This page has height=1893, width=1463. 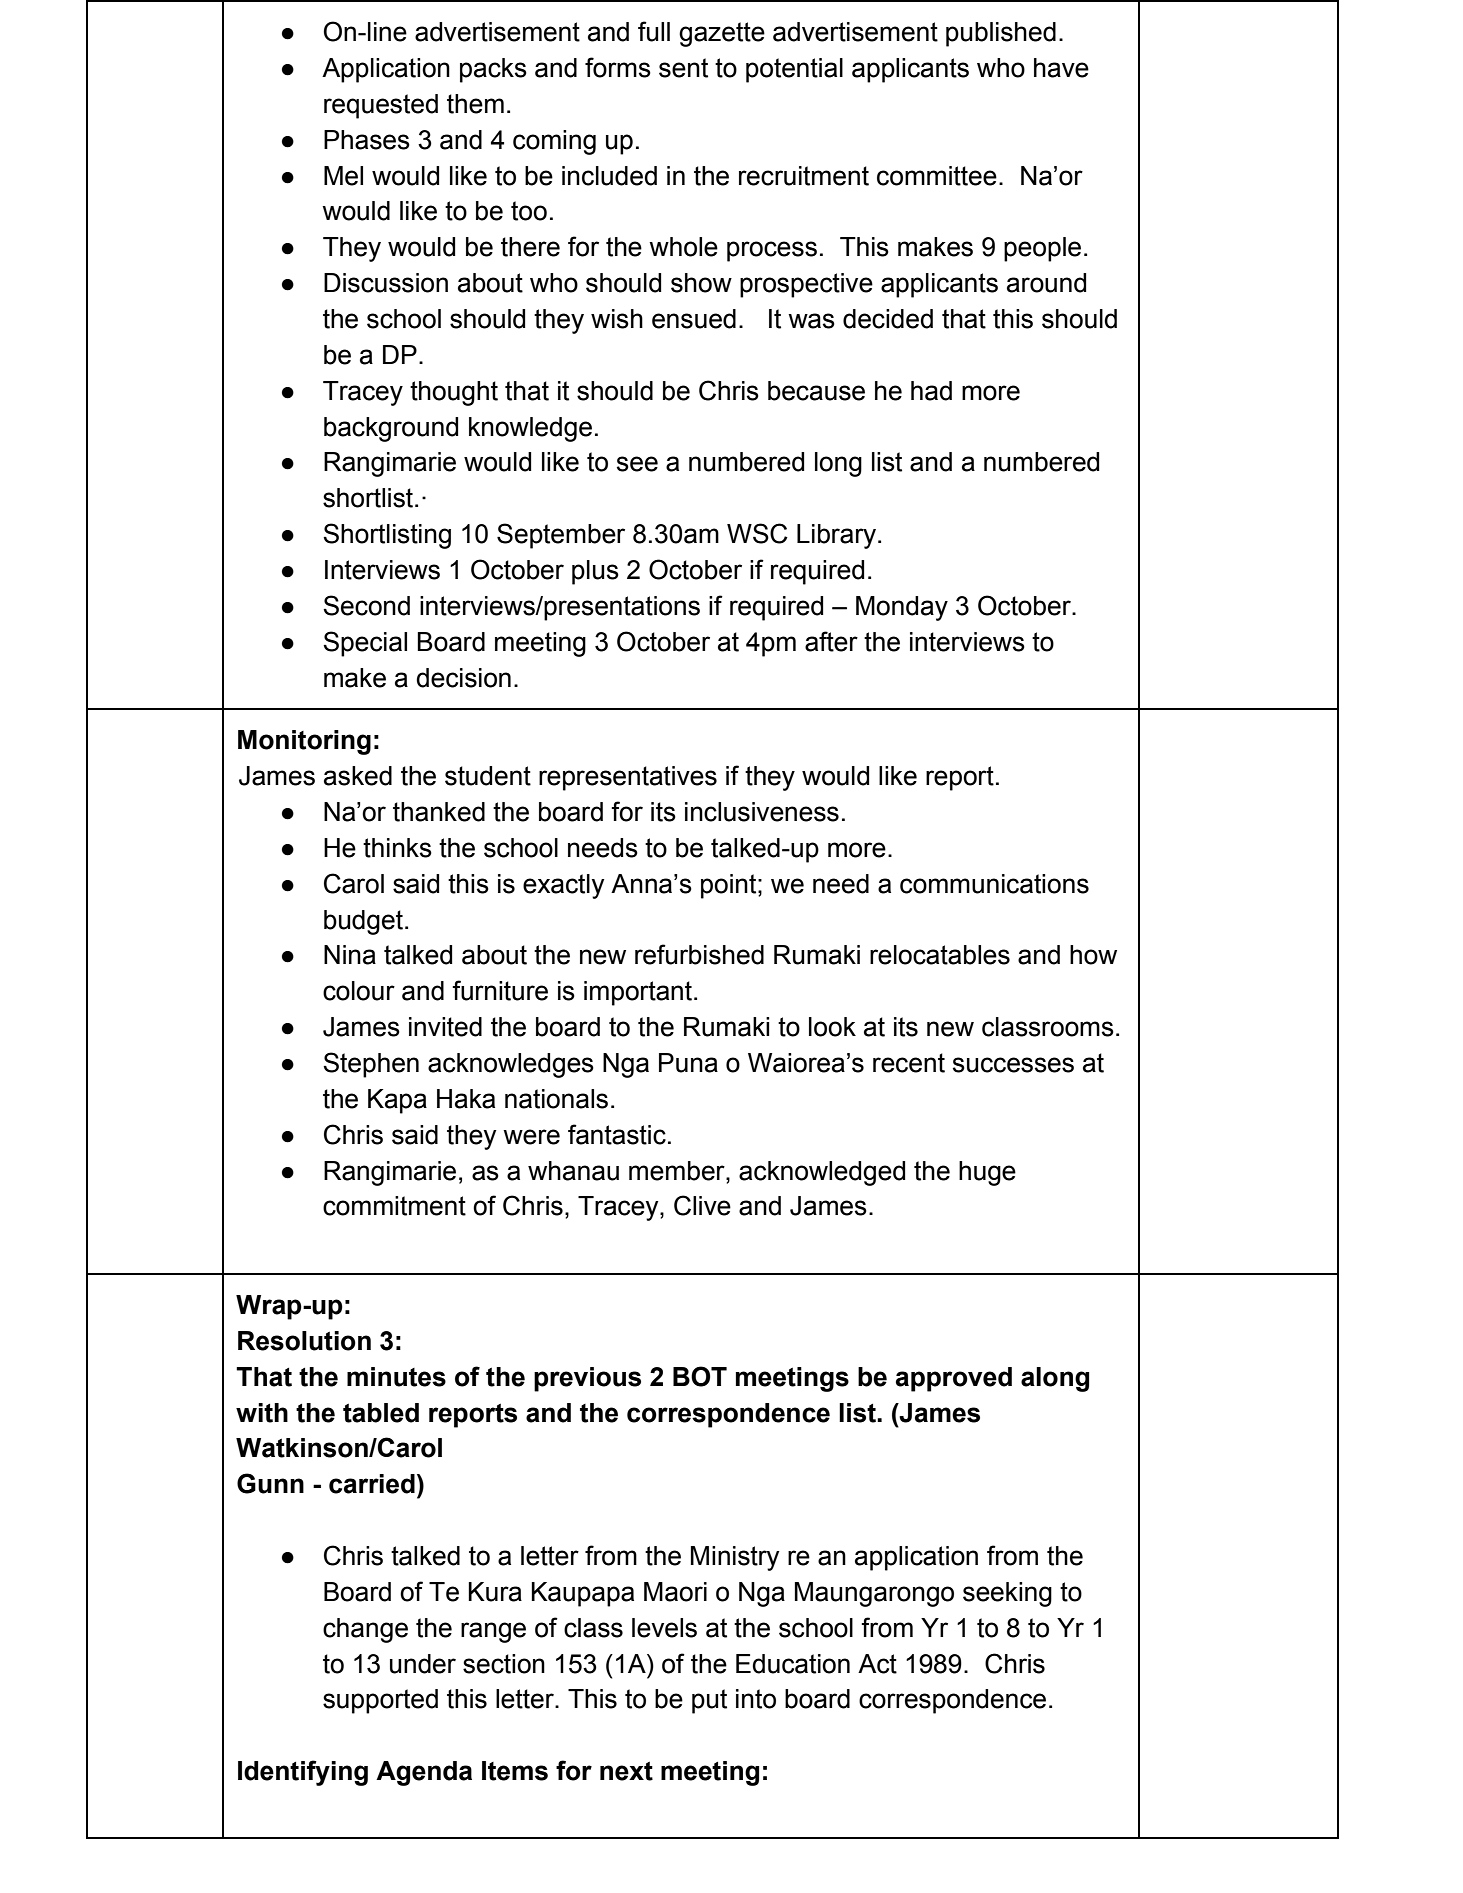 What do you see at coordinates (365, 644) in the page?
I see `Special` at bounding box center [365, 644].
